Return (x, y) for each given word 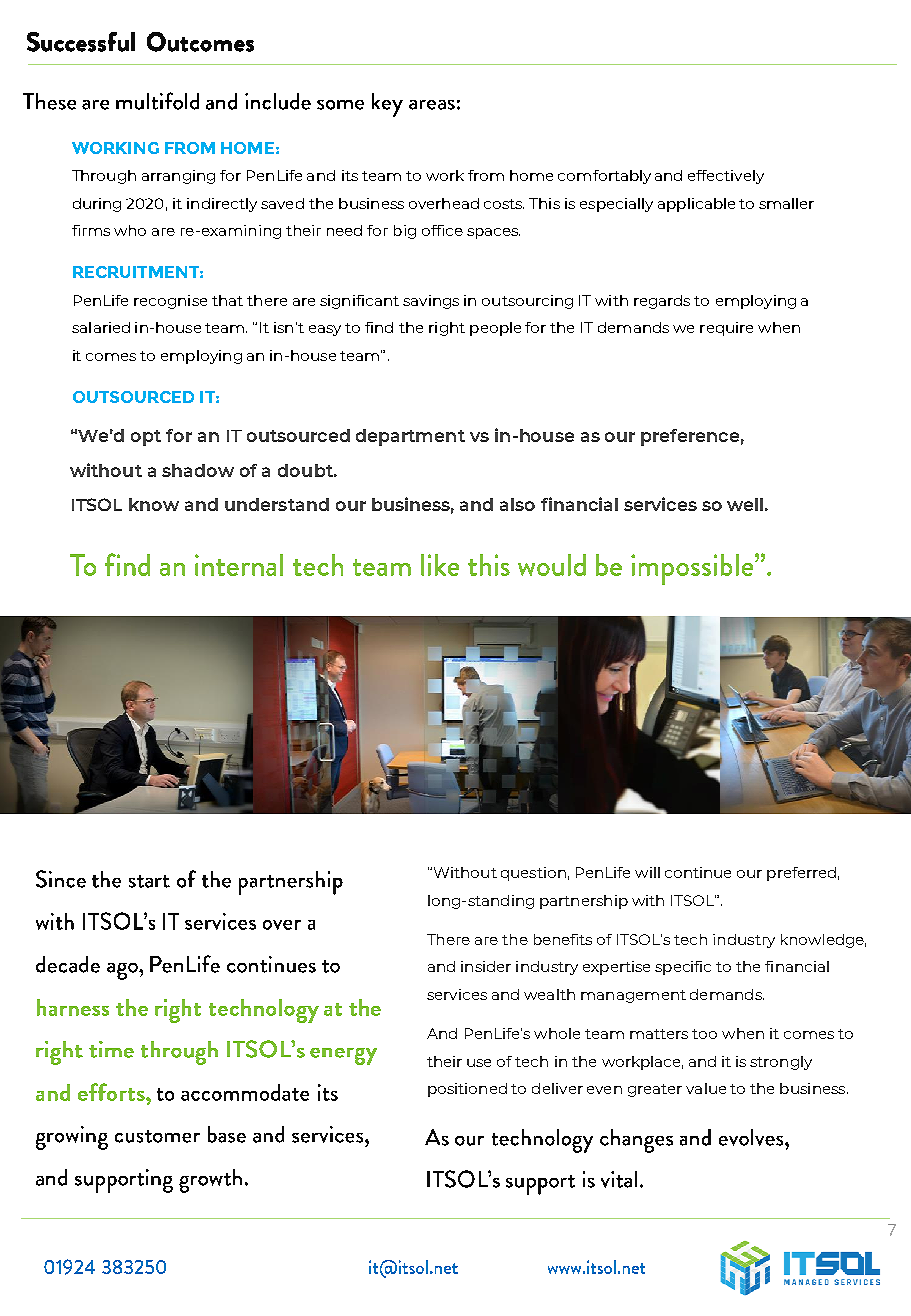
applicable (696, 205)
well (745, 504)
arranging (178, 177)
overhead (444, 203)
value (706, 1088)
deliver (557, 1088)
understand (277, 504)
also (517, 504)
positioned (467, 1090)
